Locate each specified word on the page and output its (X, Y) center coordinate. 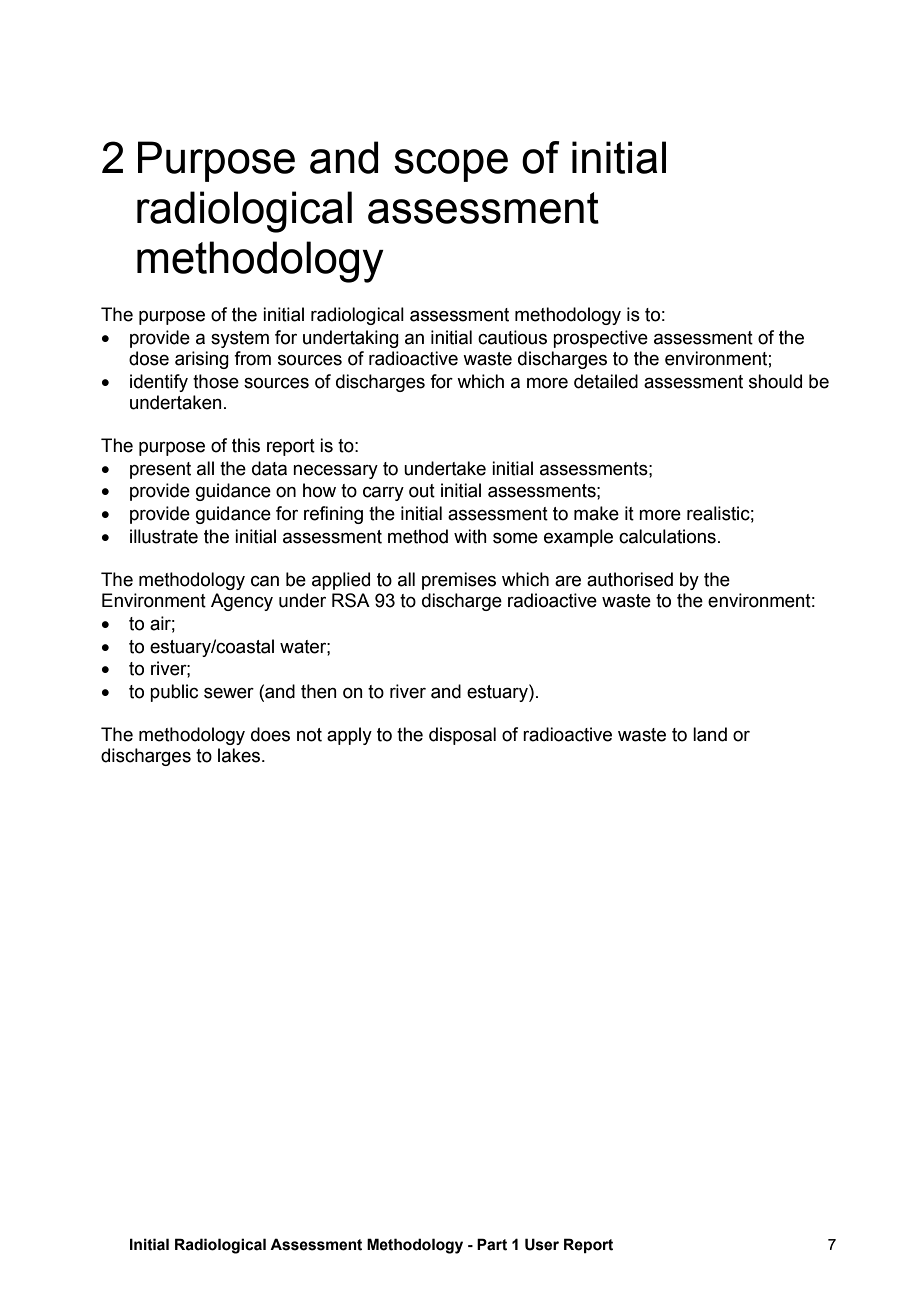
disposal (462, 736)
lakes (240, 755)
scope (451, 165)
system (240, 339)
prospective (600, 339)
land (710, 734)
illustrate (164, 536)
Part (492, 1244)
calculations (667, 536)
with (470, 536)
